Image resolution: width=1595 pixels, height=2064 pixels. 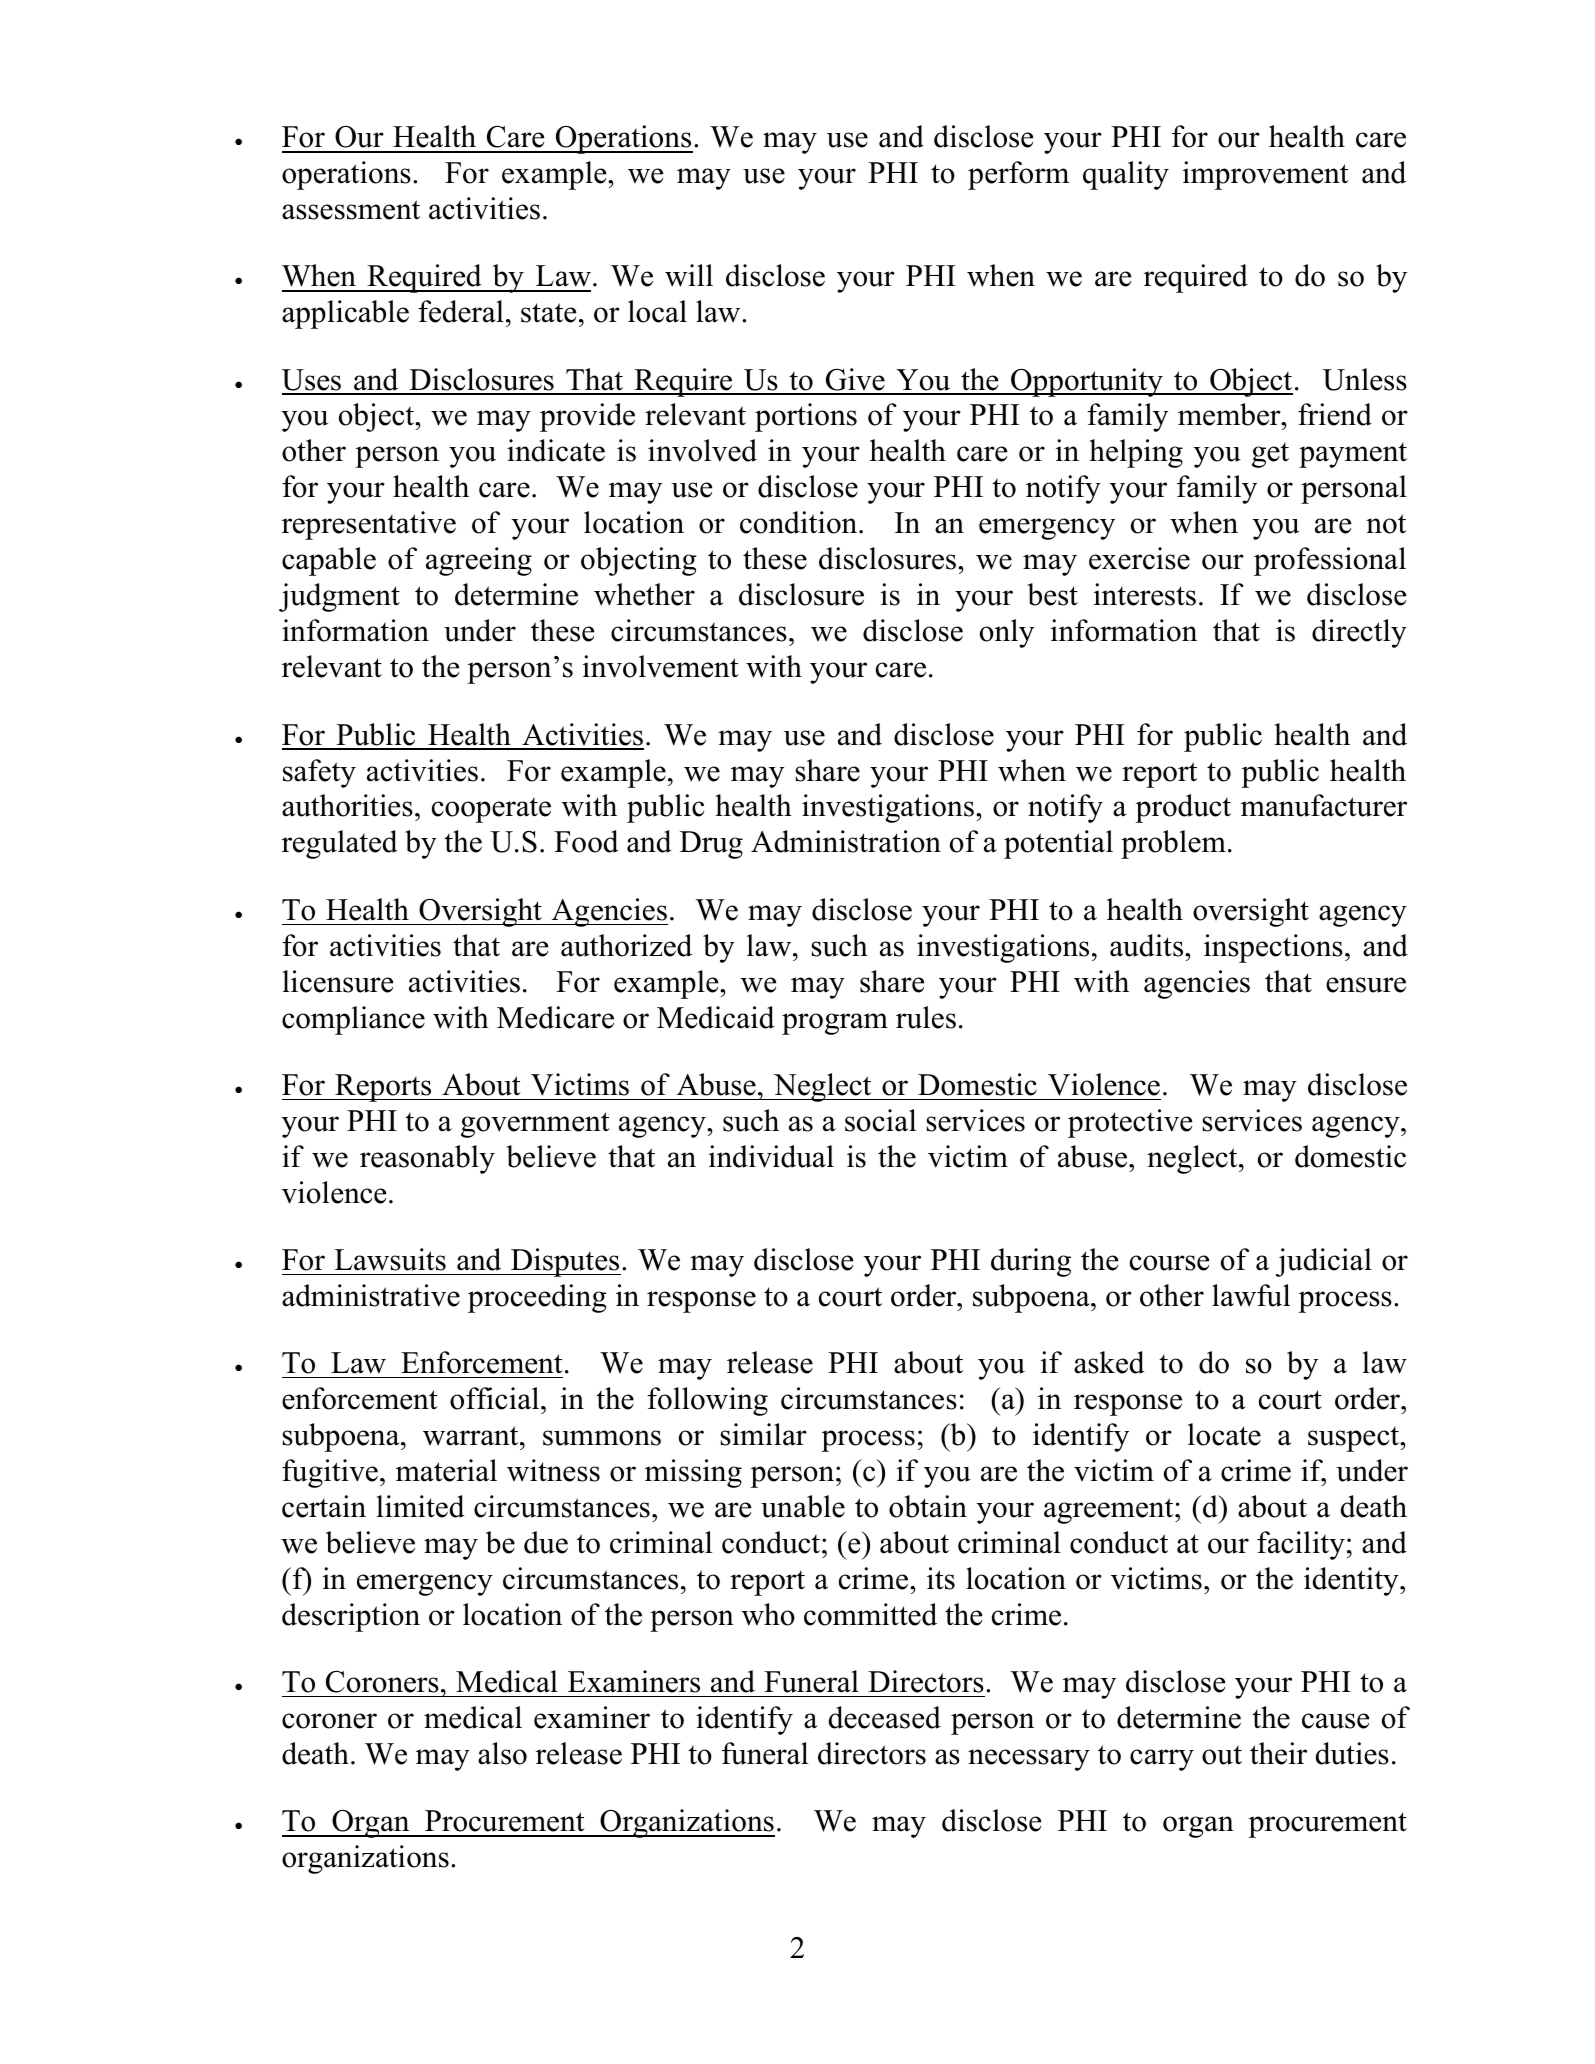 I want to click on will, so click(x=689, y=275).
